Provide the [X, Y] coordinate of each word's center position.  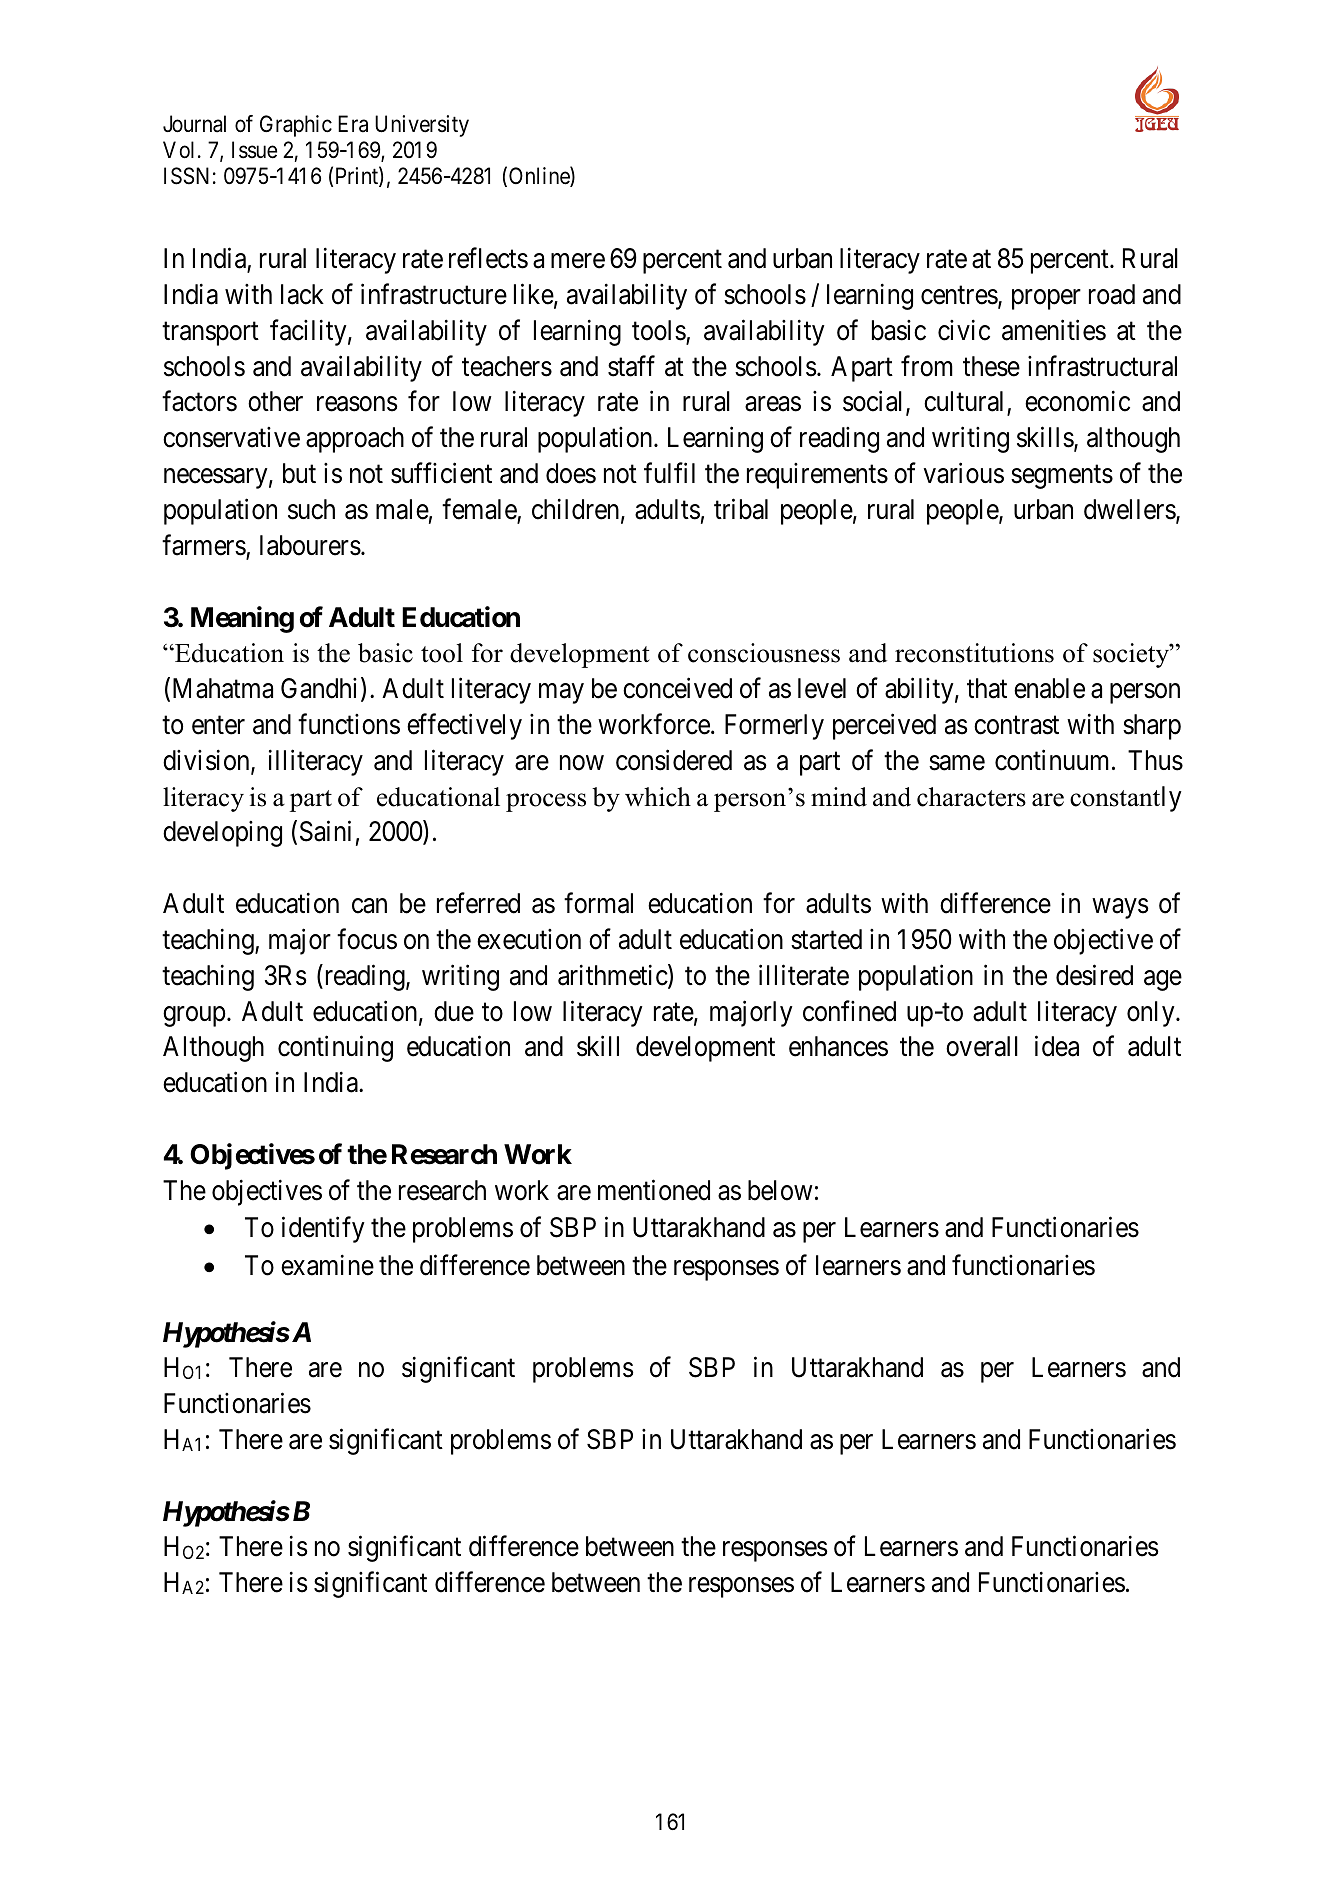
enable [1049, 688]
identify [323, 1230]
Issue [254, 150]
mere [578, 261]
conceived [677, 688]
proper [1046, 299]
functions [349, 724]
